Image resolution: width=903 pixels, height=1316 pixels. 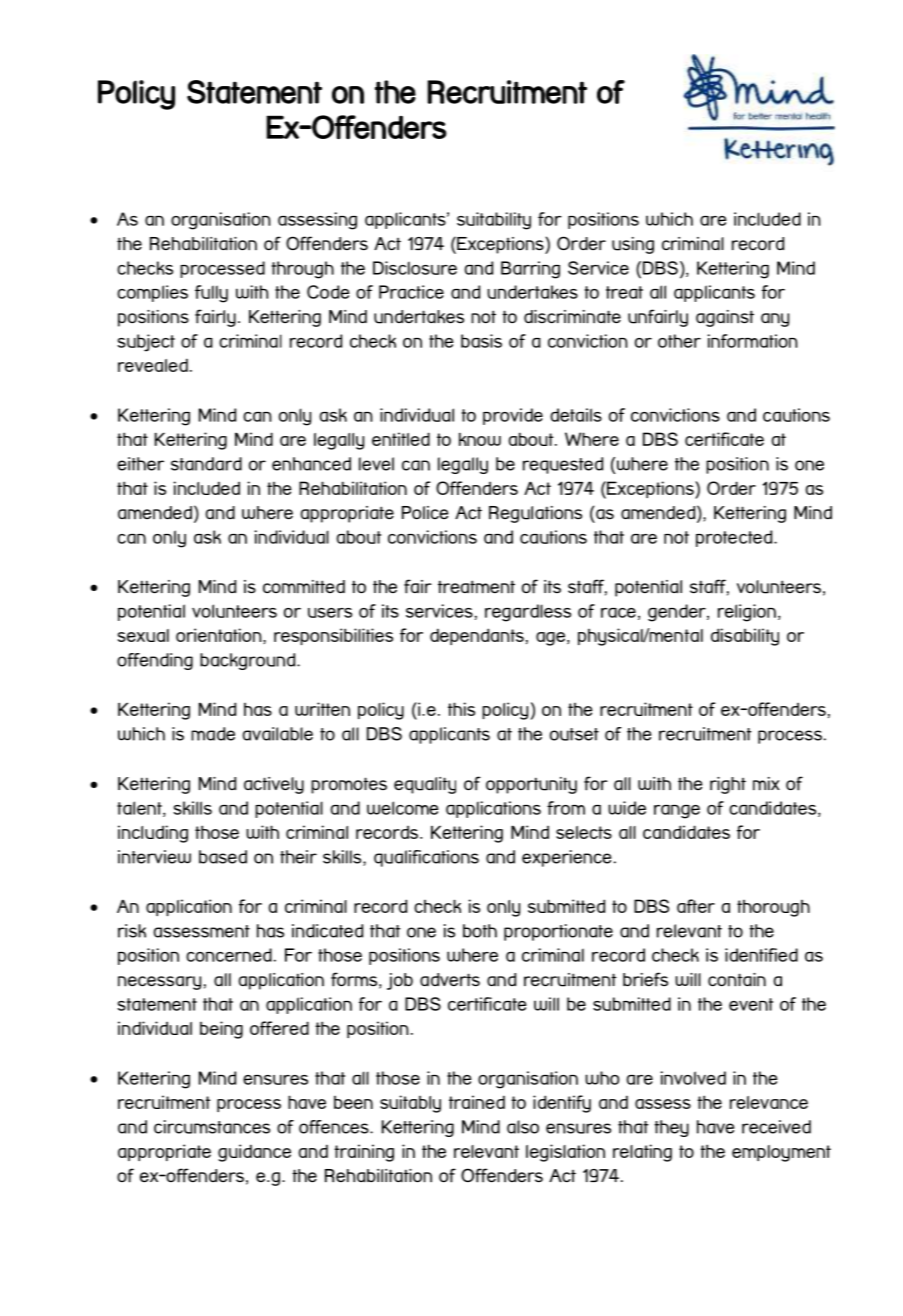 I want to click on protected, so click(x=735, y=538).
